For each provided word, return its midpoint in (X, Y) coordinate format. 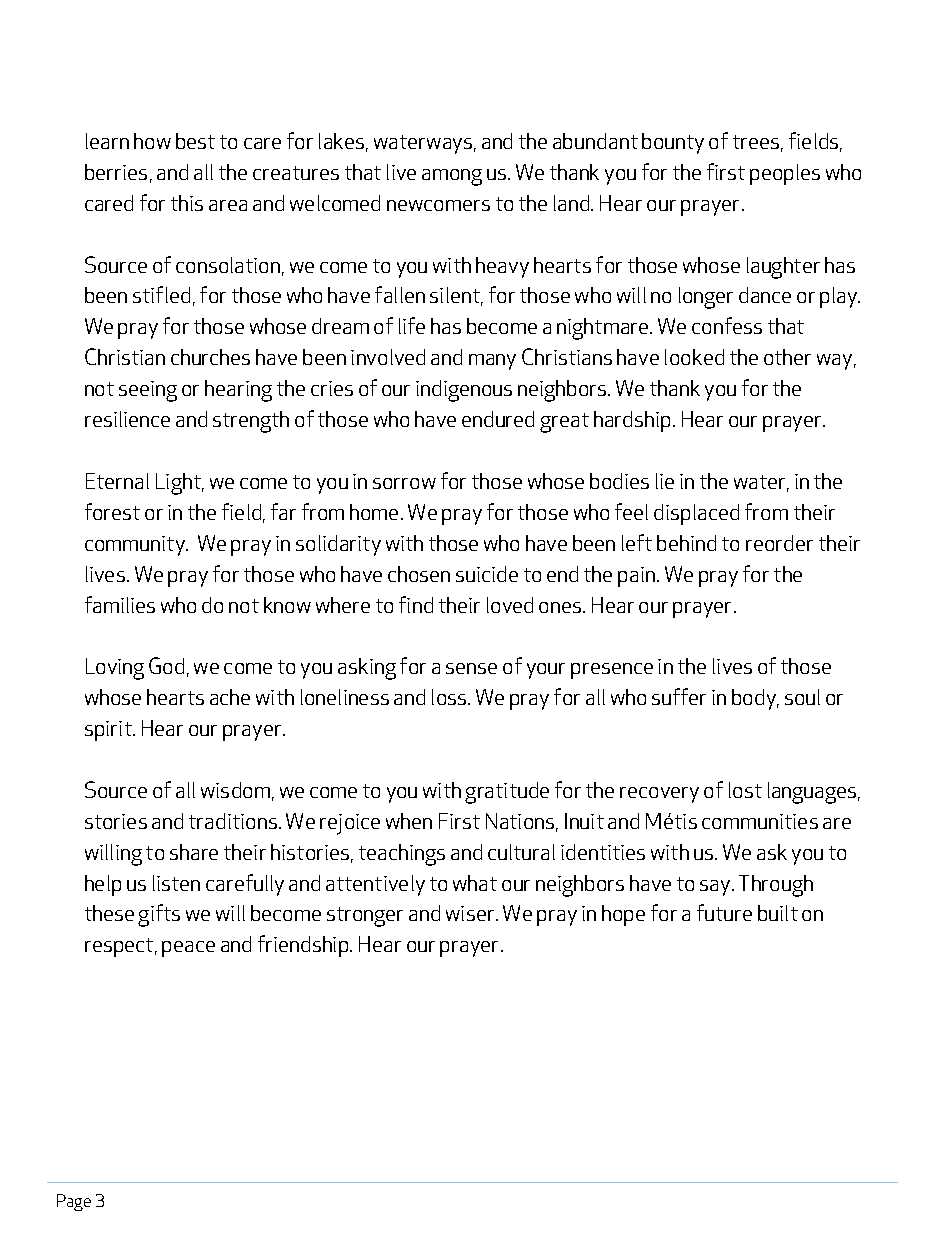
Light (179, 484)
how (152, 141)
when (409, 821)
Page (74, 1202)
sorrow (404, 483)
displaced (696, 514)
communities (760, 821)
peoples (785, 174)
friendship (304, 946)
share (194, 852)
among (452, 177)
